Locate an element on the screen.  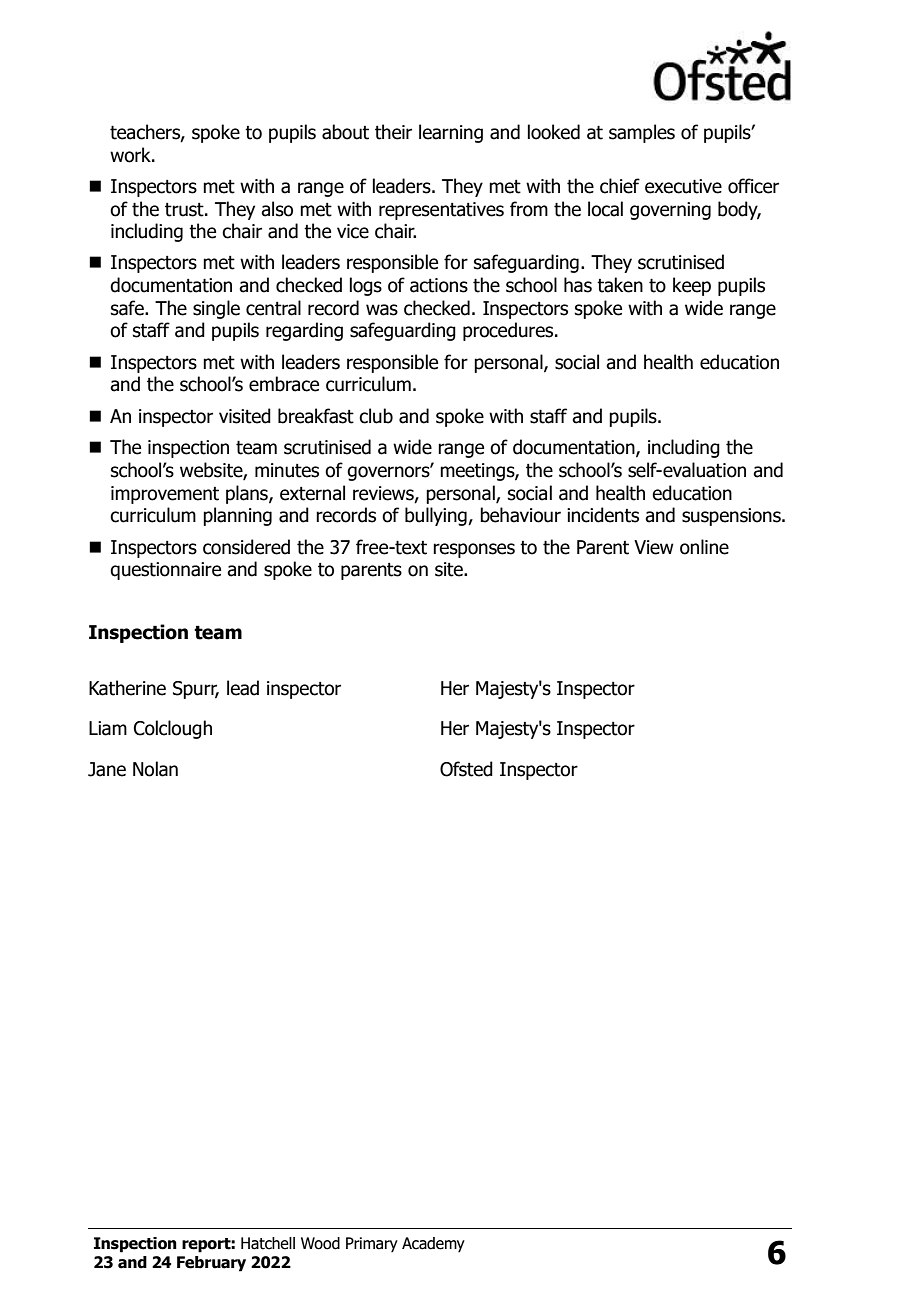
Primary is located at coordinates (372, 1244).
